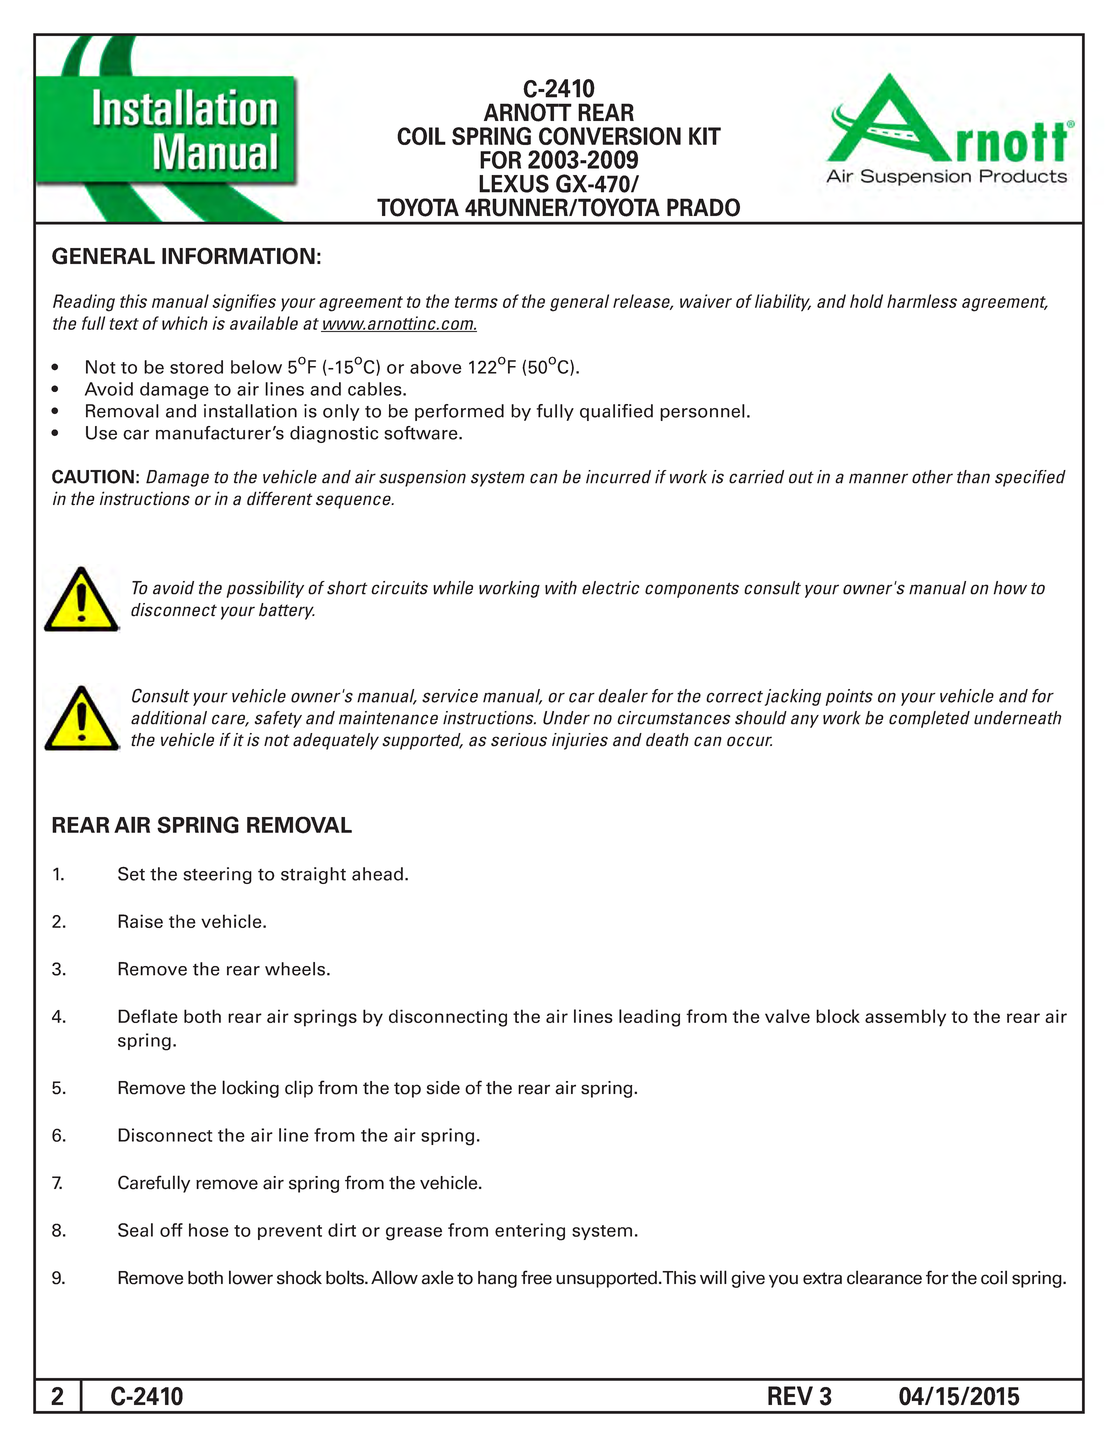 The width and height of the screenshot is (1118, 1447). I want to click on LEXUS, so click(514, 183).
